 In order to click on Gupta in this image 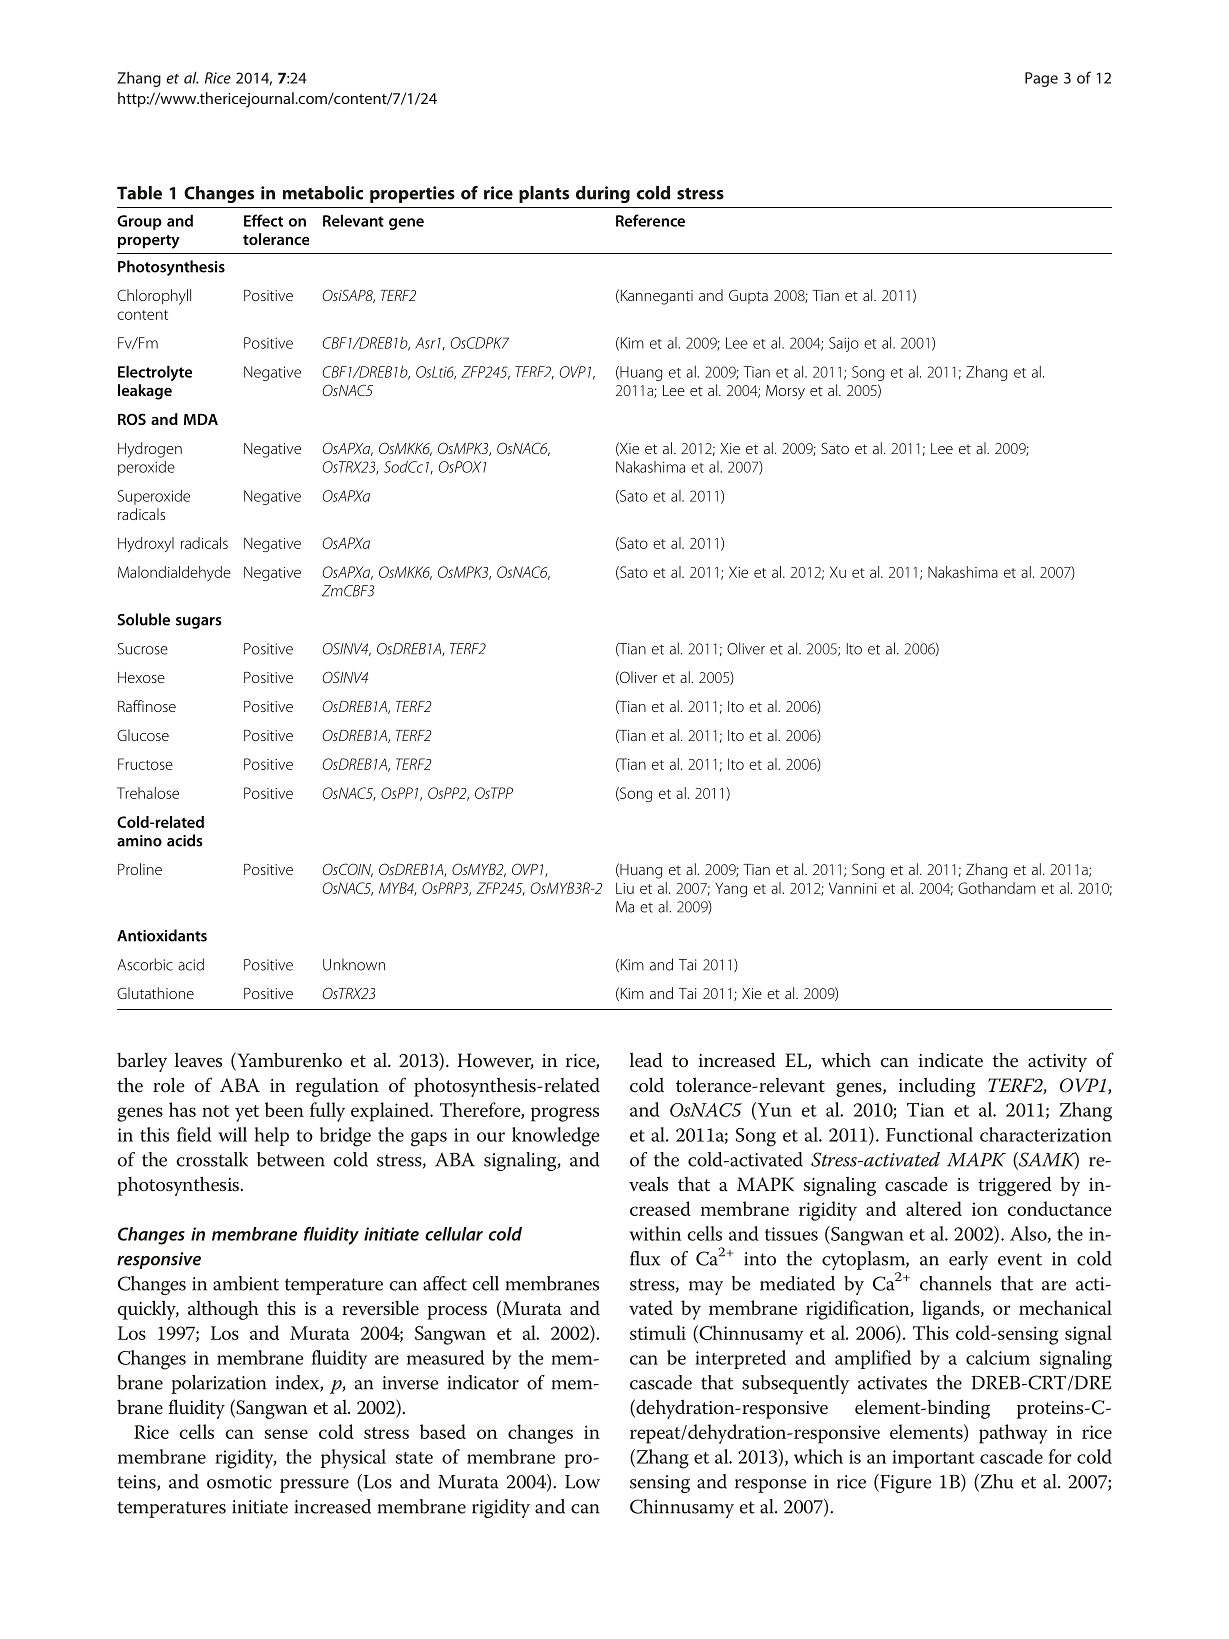, I will do `click(748, 297)`.
